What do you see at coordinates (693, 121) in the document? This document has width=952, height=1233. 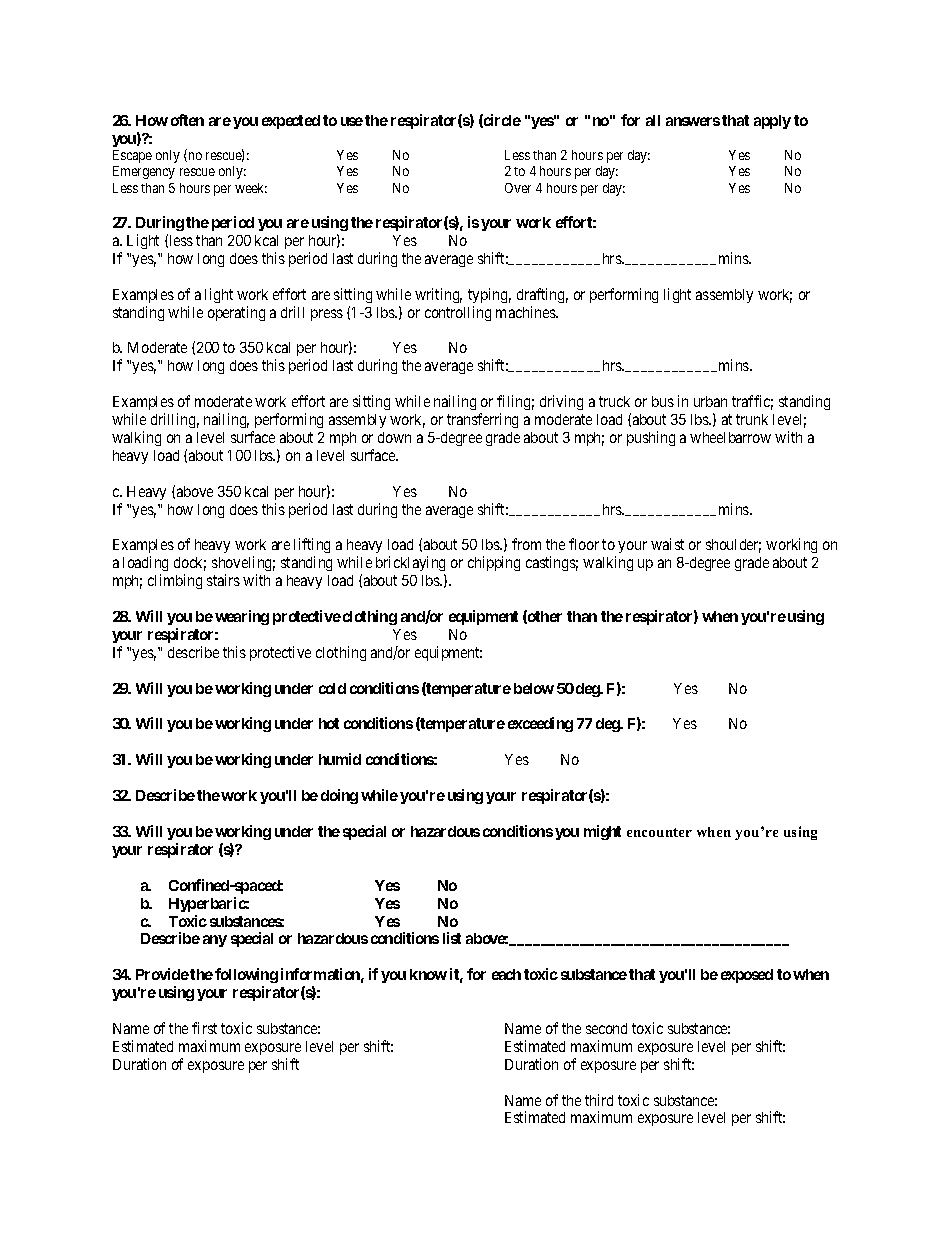 I see `answers` at bounding box center [693, 121].
